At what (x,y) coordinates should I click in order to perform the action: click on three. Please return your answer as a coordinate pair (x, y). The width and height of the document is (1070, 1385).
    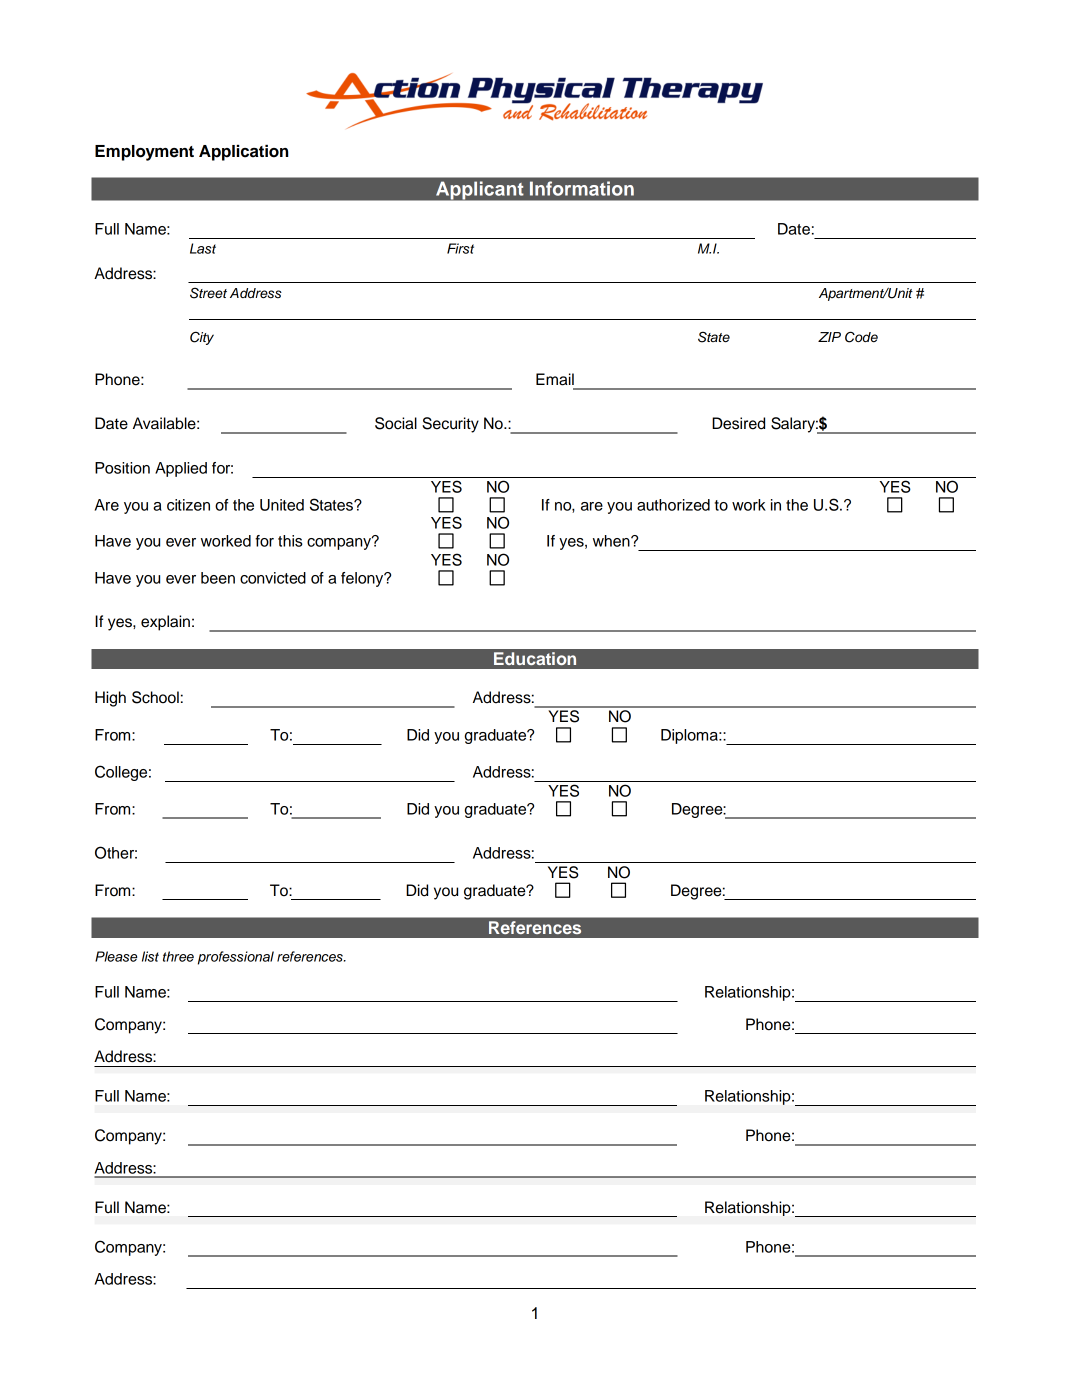
    Looking at the image, I should click on (178, 956).
